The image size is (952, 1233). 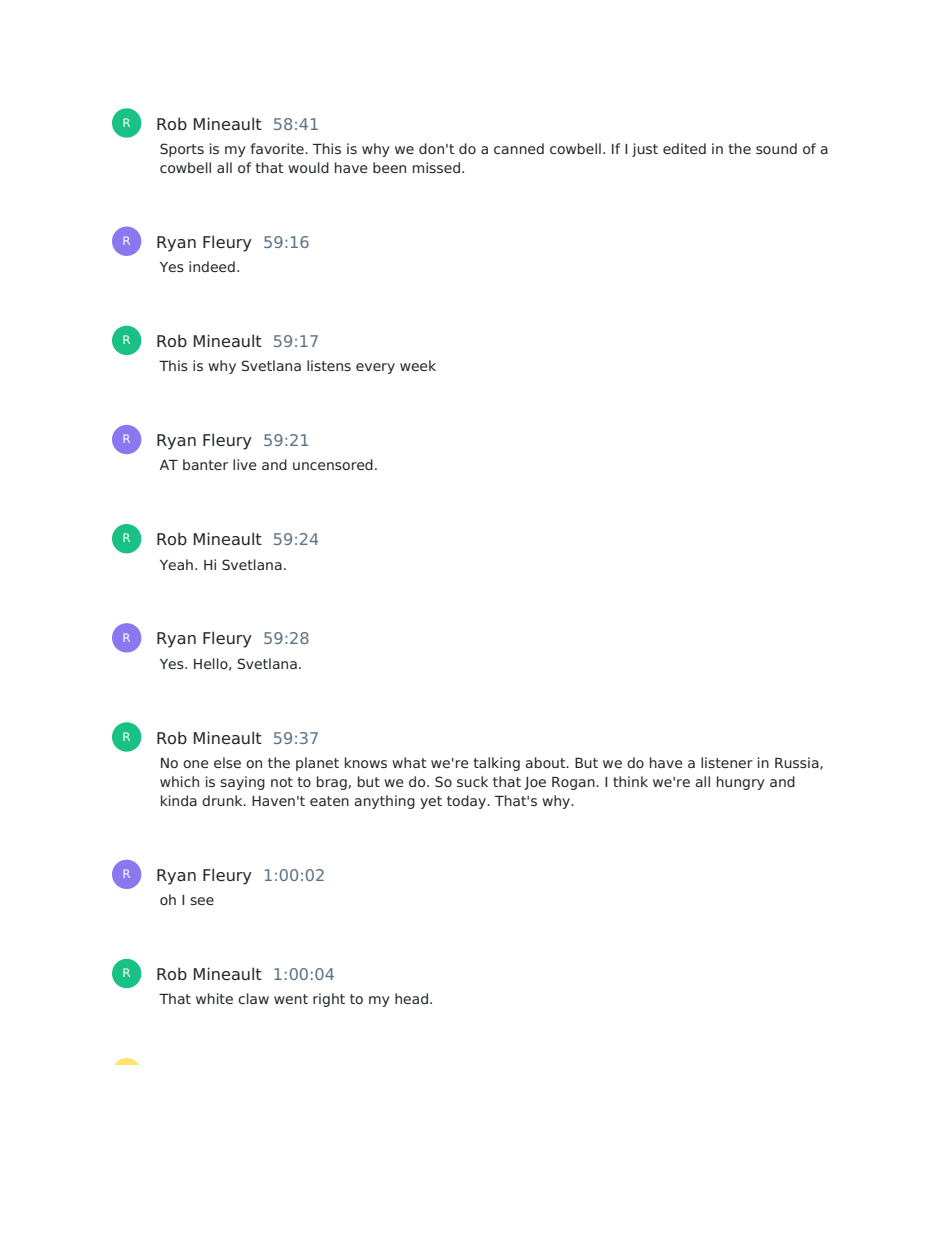 I want to click on edited, so click(x=684, y=148).
